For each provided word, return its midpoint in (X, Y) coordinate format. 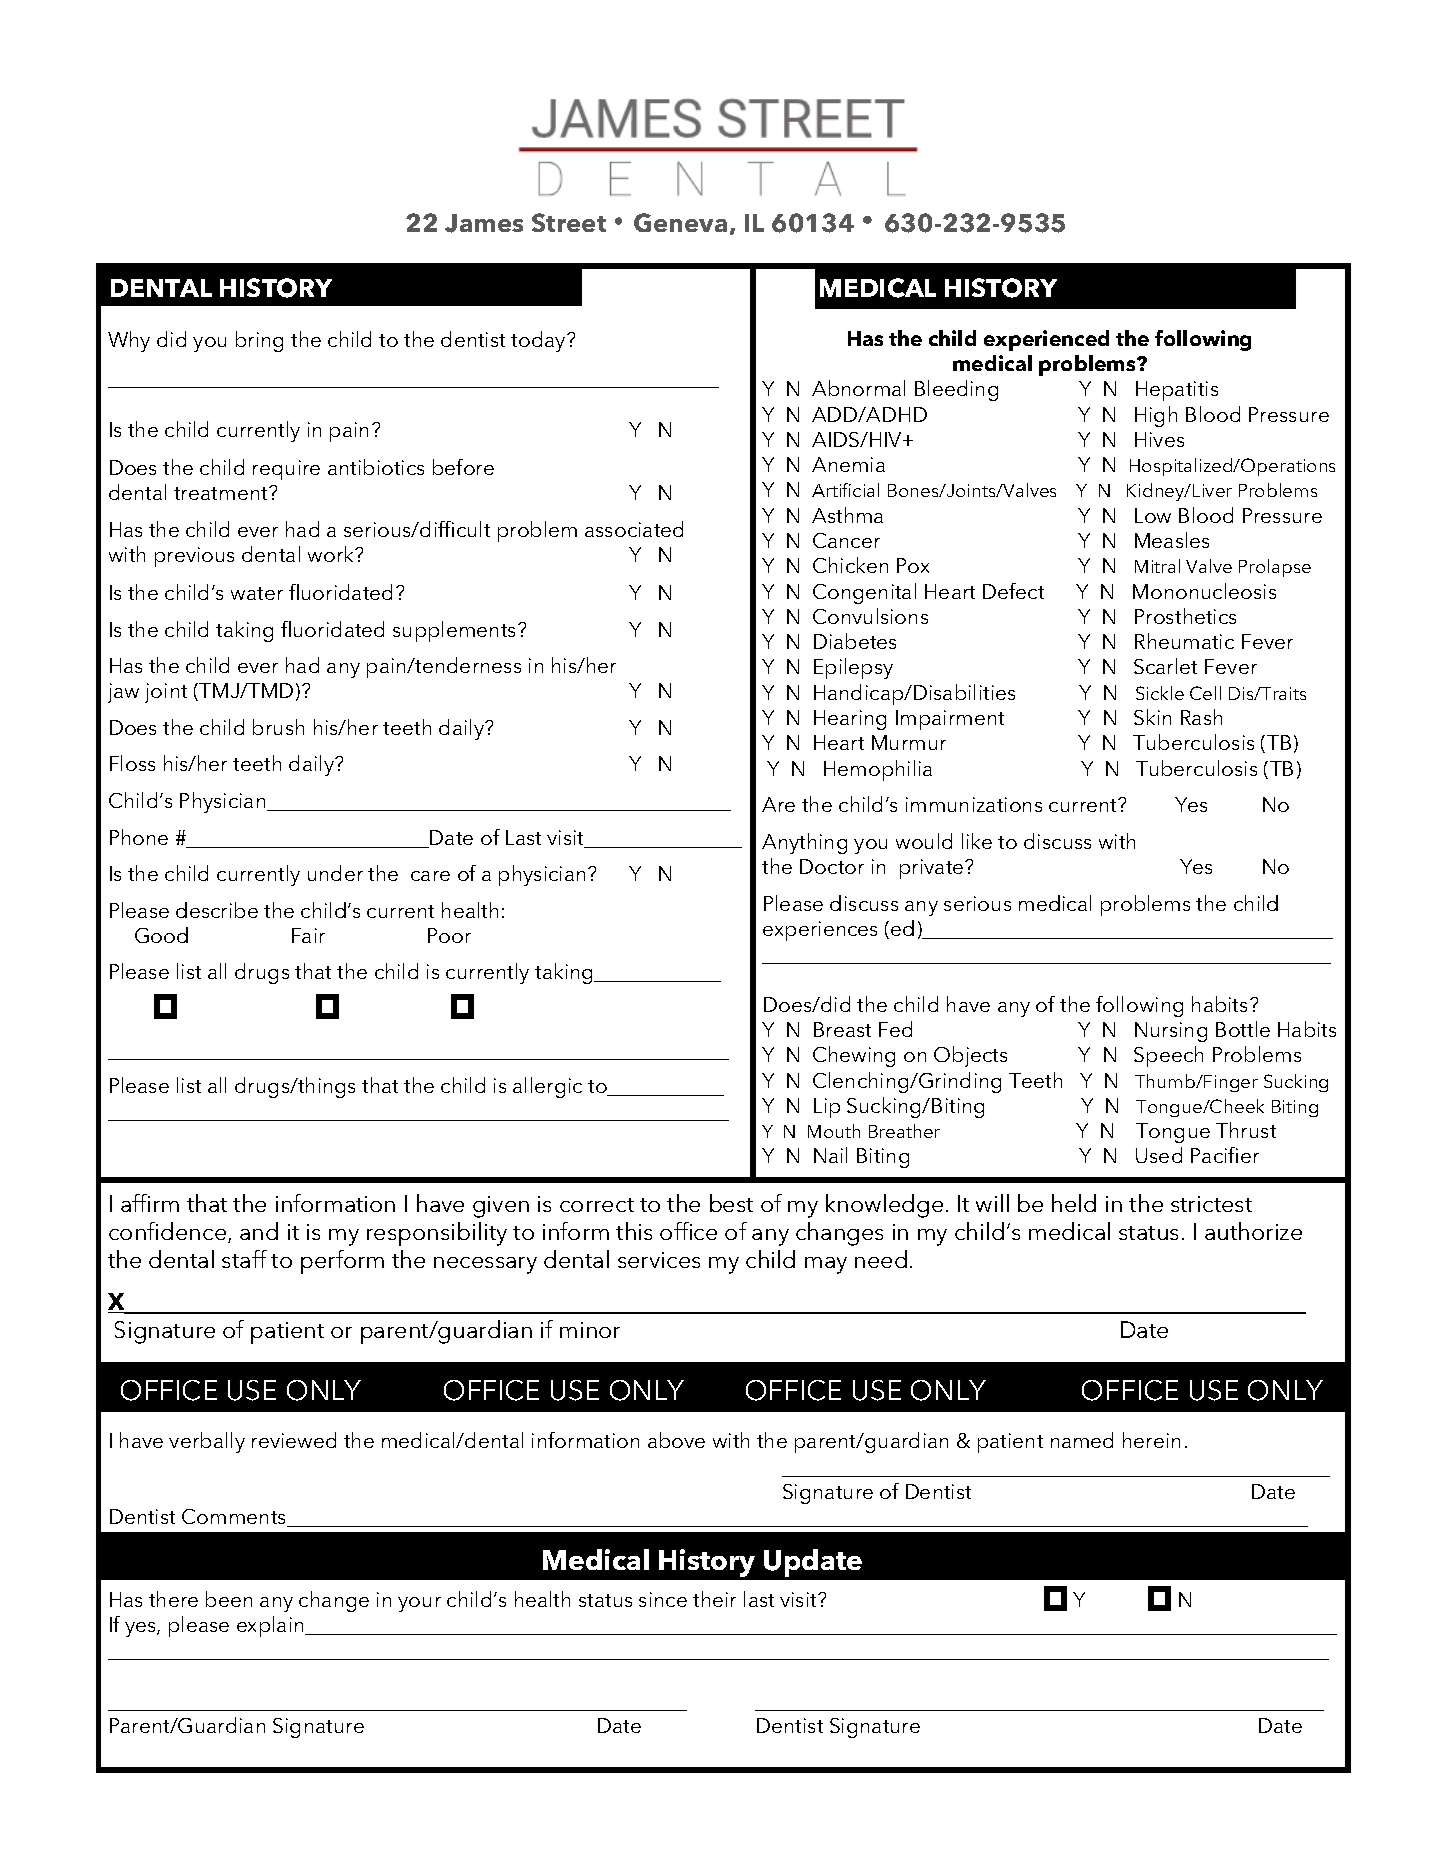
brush (278, 727)
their (714, 1599)
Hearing (850, 720)
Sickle (1160, 693)
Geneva (680, 222)
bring (259, 341)
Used (1159, 1155)
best (731, 1203)
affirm (150, 1203)
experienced (1046, 340)
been (229, 1599)
